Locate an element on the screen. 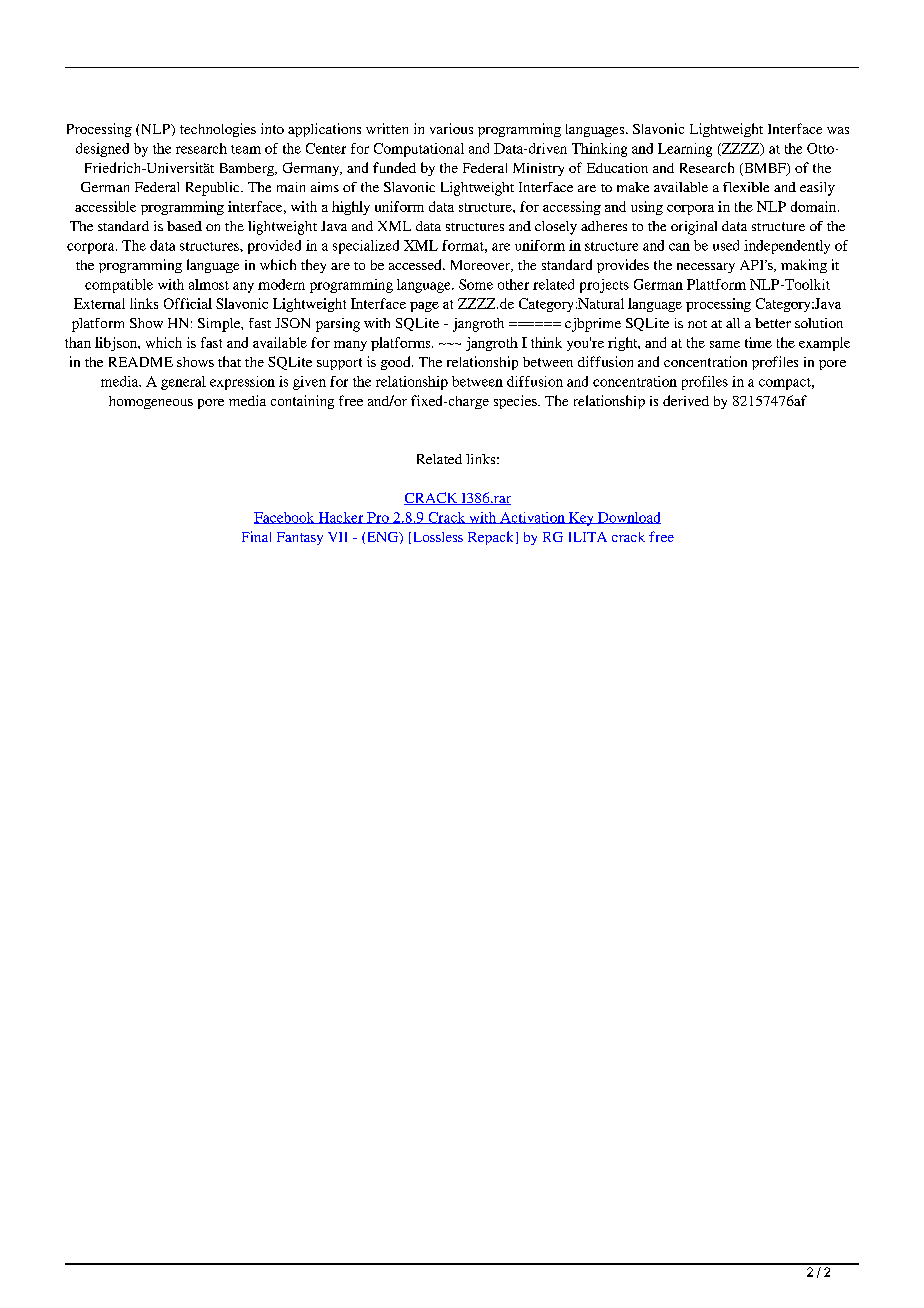  time is located at coordinates (758, 342).
